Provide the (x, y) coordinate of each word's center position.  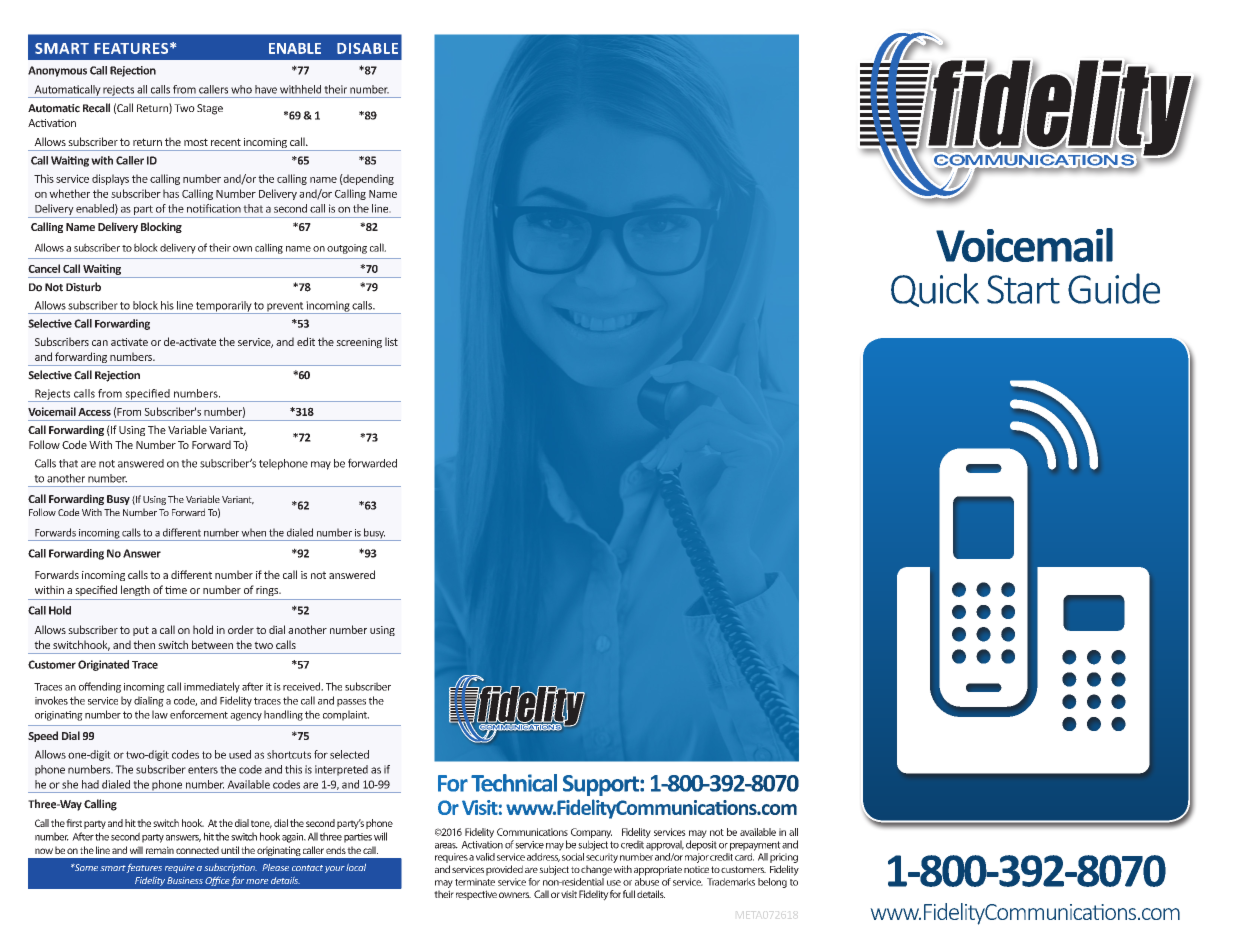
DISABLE (367, 48)
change (596, 870)
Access (94, 412)
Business (185, 880)
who (241, 89)
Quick (935, 290)
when (253, 532)
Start (1023, 289)
